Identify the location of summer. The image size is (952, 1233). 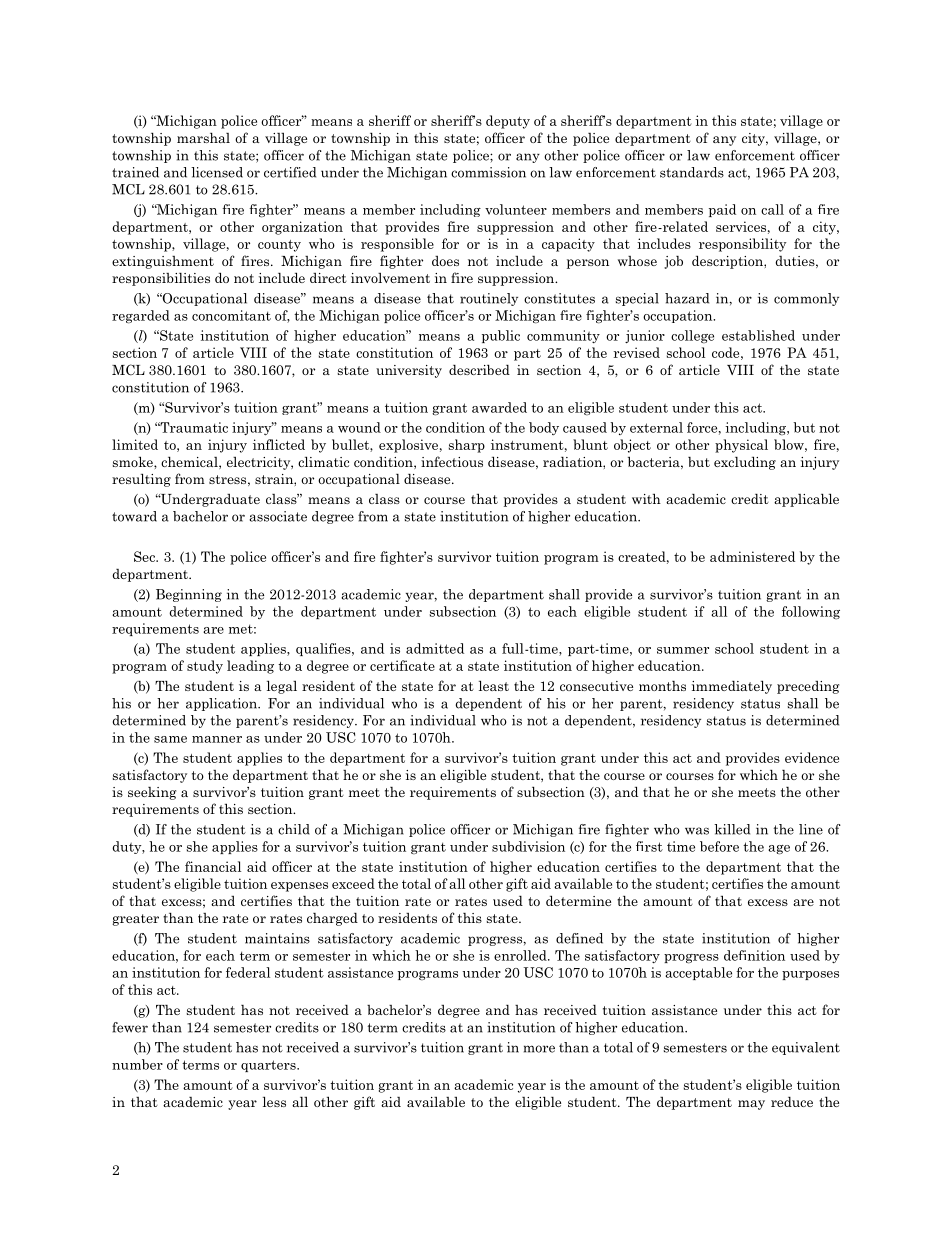
(683, 650).
